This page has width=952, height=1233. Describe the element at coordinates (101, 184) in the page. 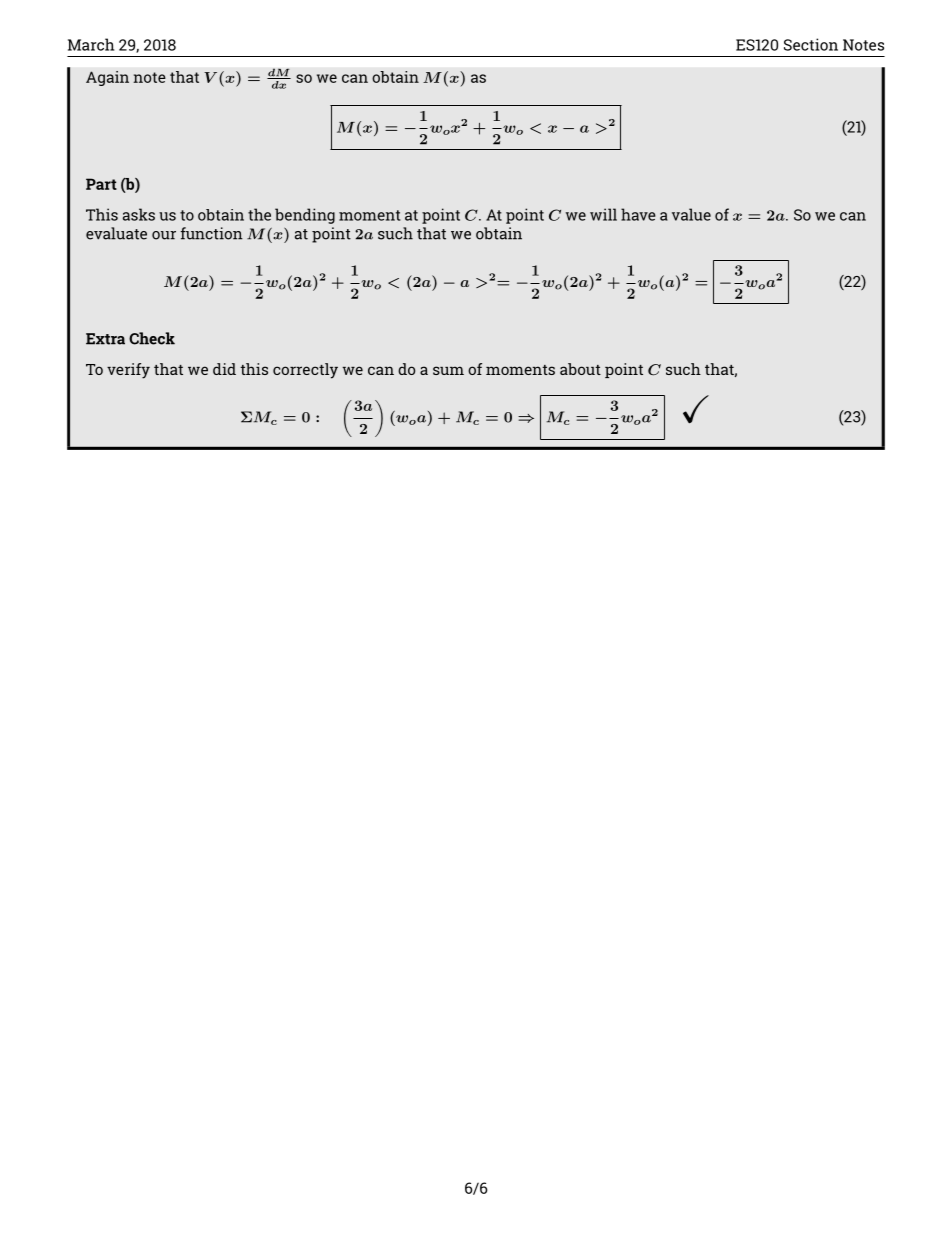

I see `Part` at that location.
